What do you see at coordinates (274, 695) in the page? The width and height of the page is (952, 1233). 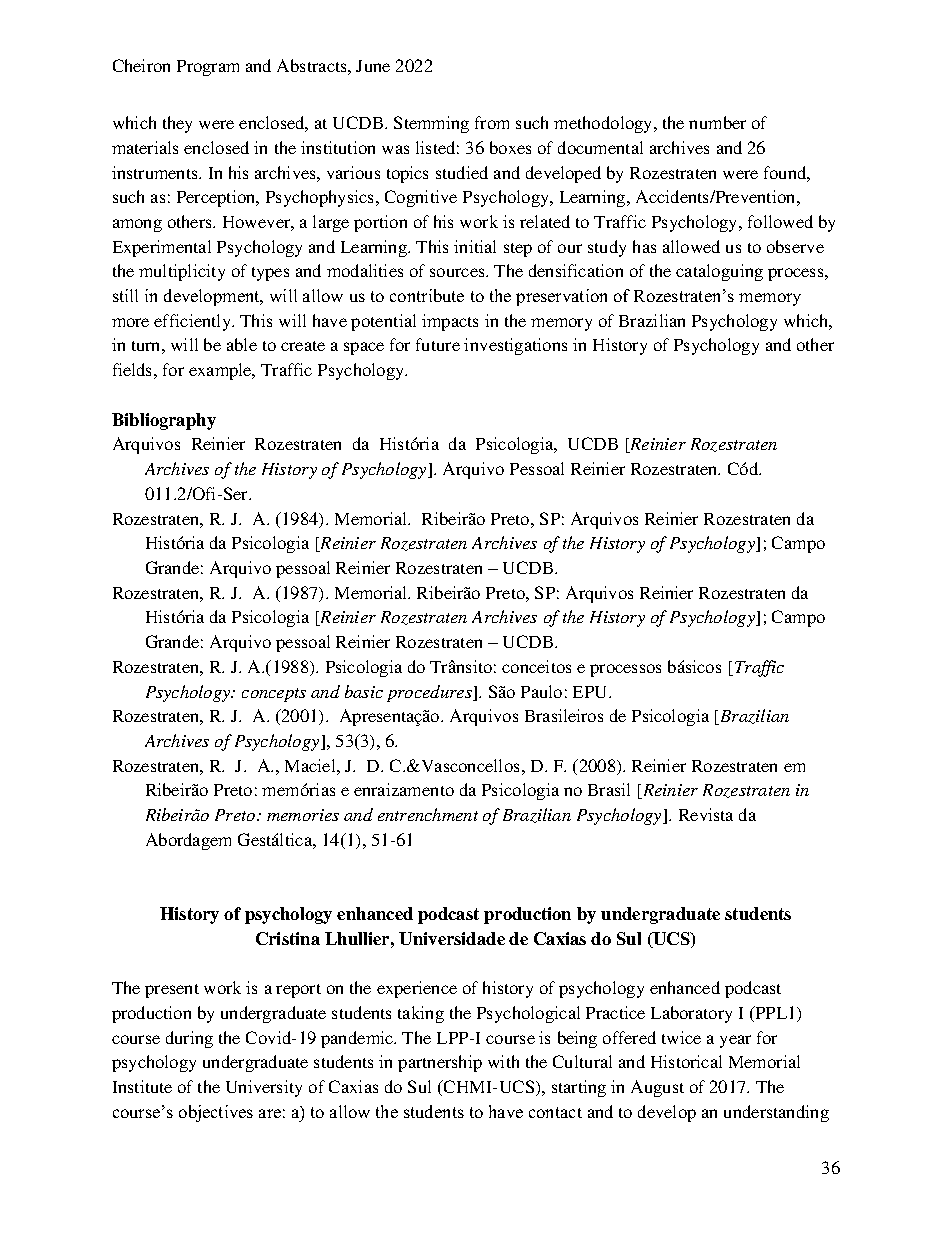 I see `concepts` at bounding box center [274, 695].
